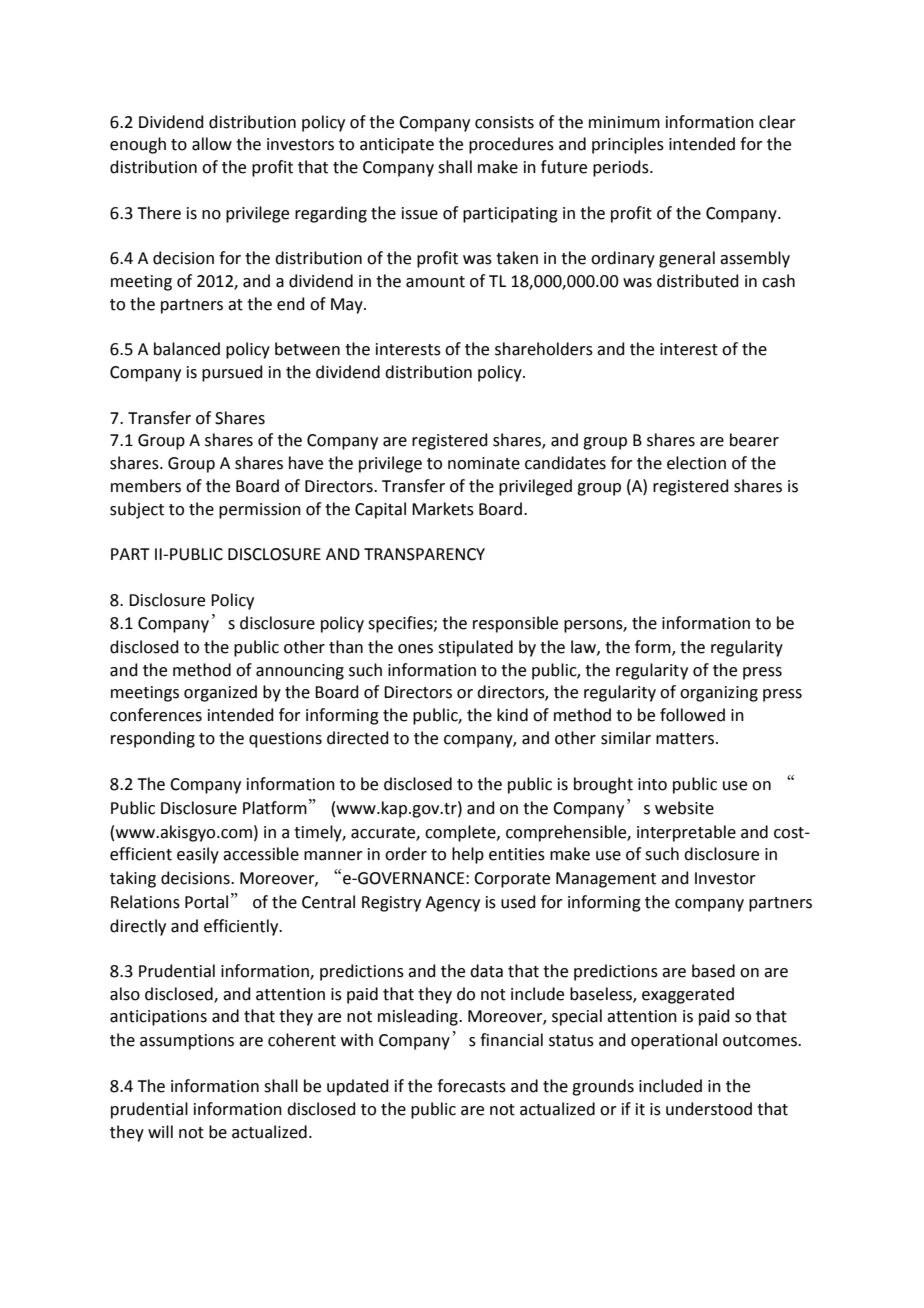 The width and height of the screenshot is (924, 1308). Describe the element at coordinates (220, 693) in the screenshot. I see `organized` at that location.
